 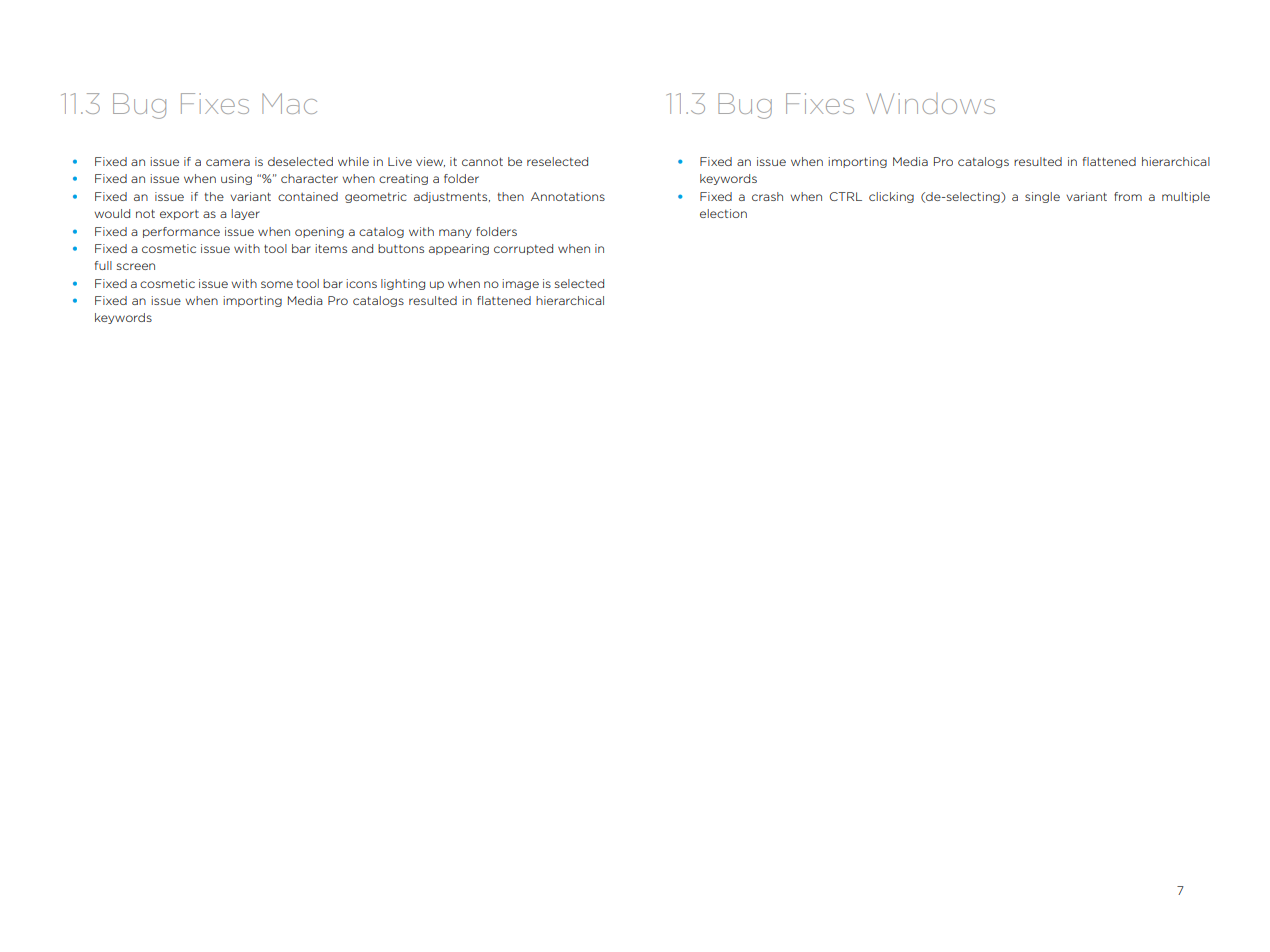 What do you see at coordinates (289, 103) in the screenshot?
I see `Mac` at bounding box center [289, 103].
